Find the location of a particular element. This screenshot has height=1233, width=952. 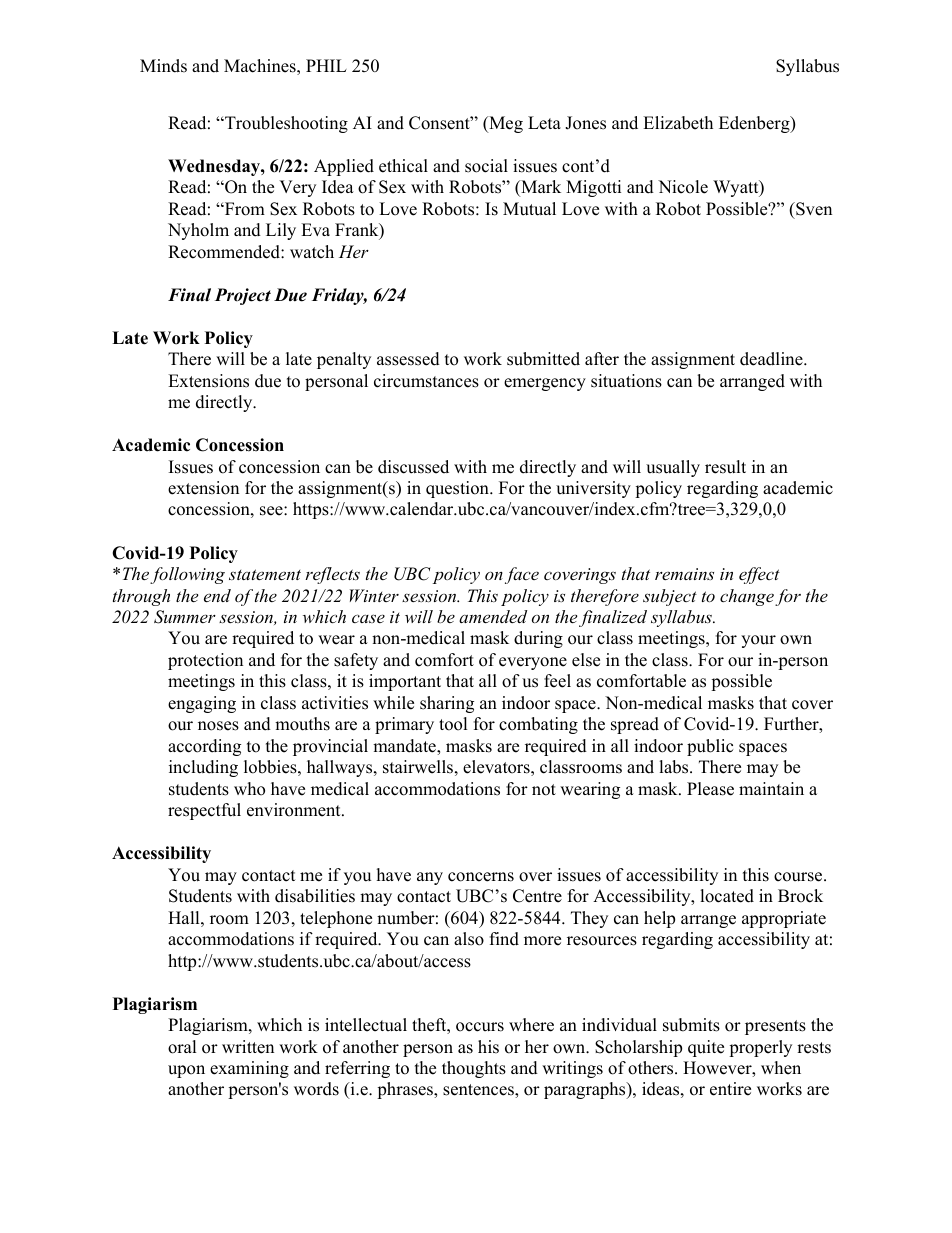

Minds is located at coordinates (163, 66).
